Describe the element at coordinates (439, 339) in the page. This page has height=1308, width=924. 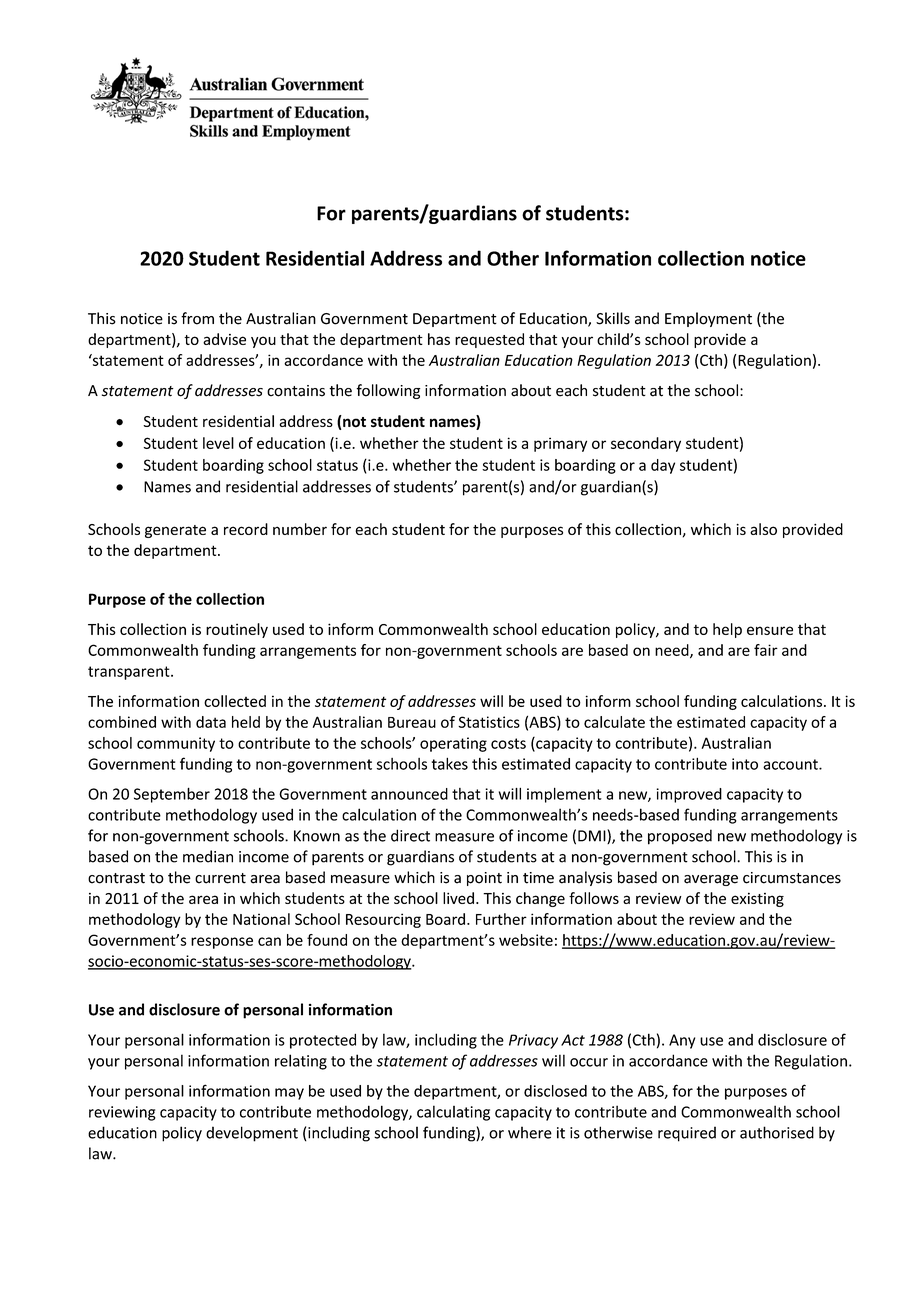
I see `has` at that location.
